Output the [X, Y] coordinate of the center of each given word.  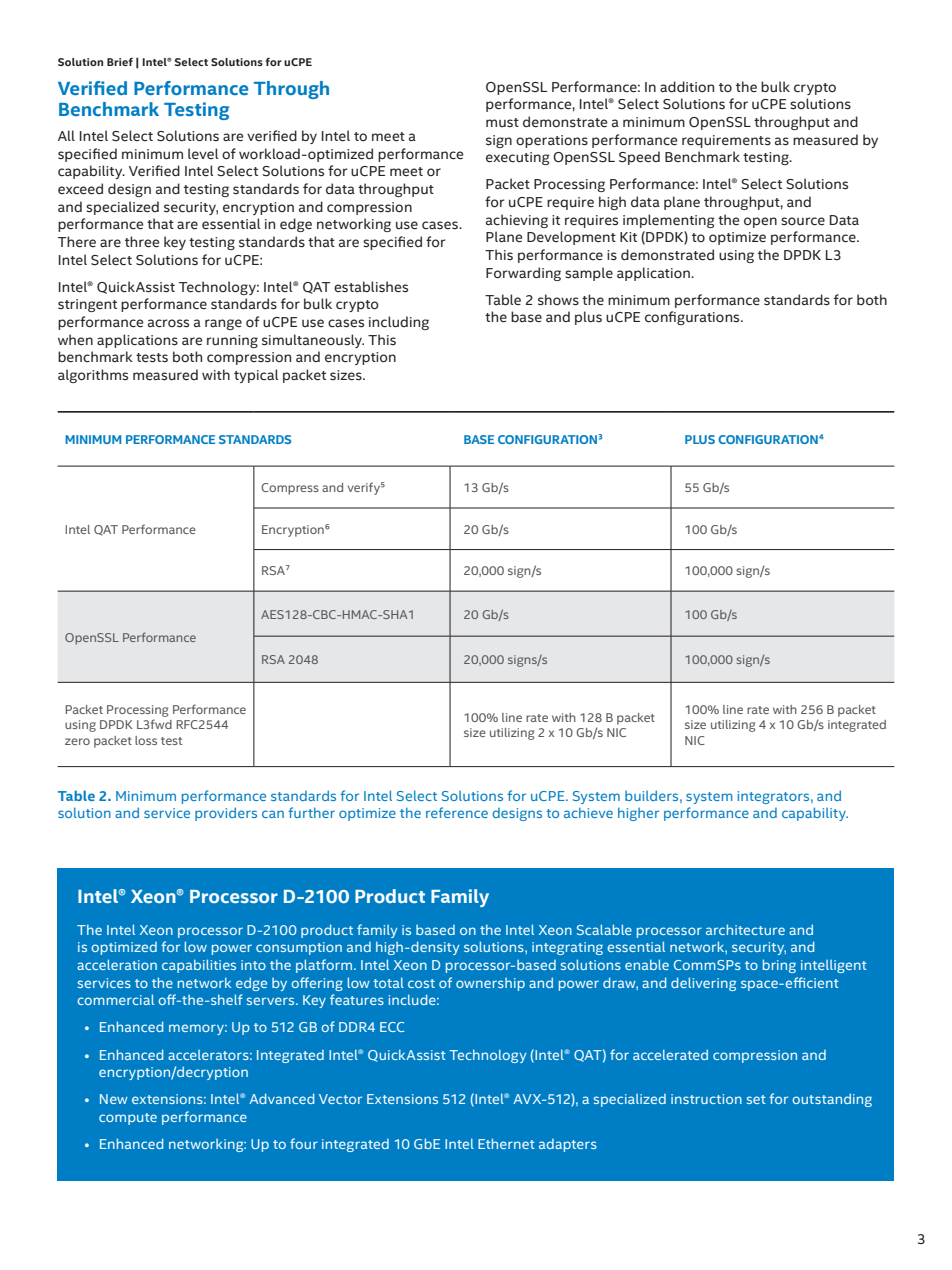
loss [146, 740]
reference [457, 812]
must [502, 122]
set [756, 1099]
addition [687, 86]
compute [128, 1119]
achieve [588, 812]
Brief [120, 61]
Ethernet [506, 1143]
